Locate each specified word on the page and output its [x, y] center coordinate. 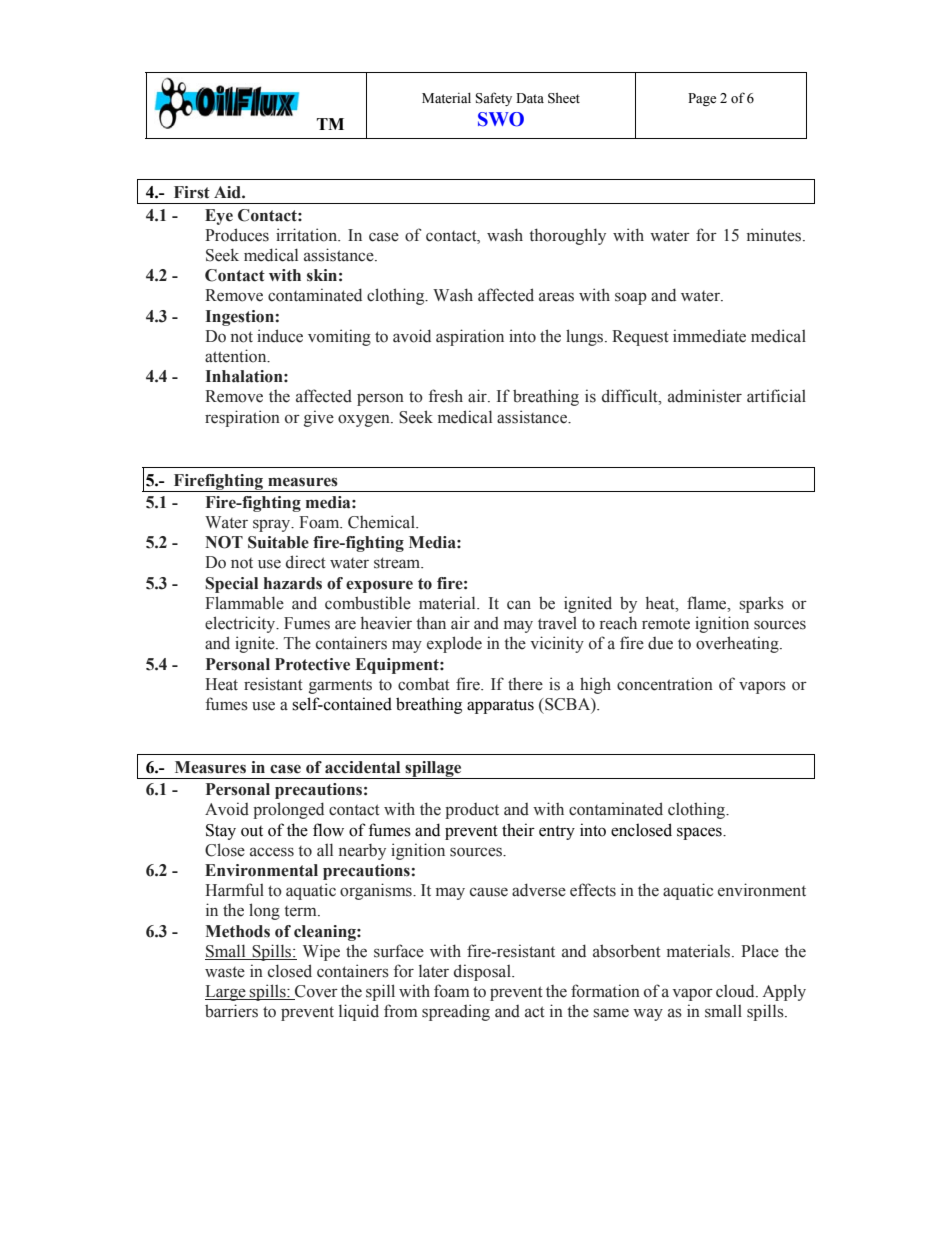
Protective [312, 664]
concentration [665, 684]
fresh [446, 396]
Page [702, 99]
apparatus [500, 706]
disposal [483, 972]
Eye [219, 217]
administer [705, 396]
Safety [494, 99]
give [319, 418]
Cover [315, 992]
